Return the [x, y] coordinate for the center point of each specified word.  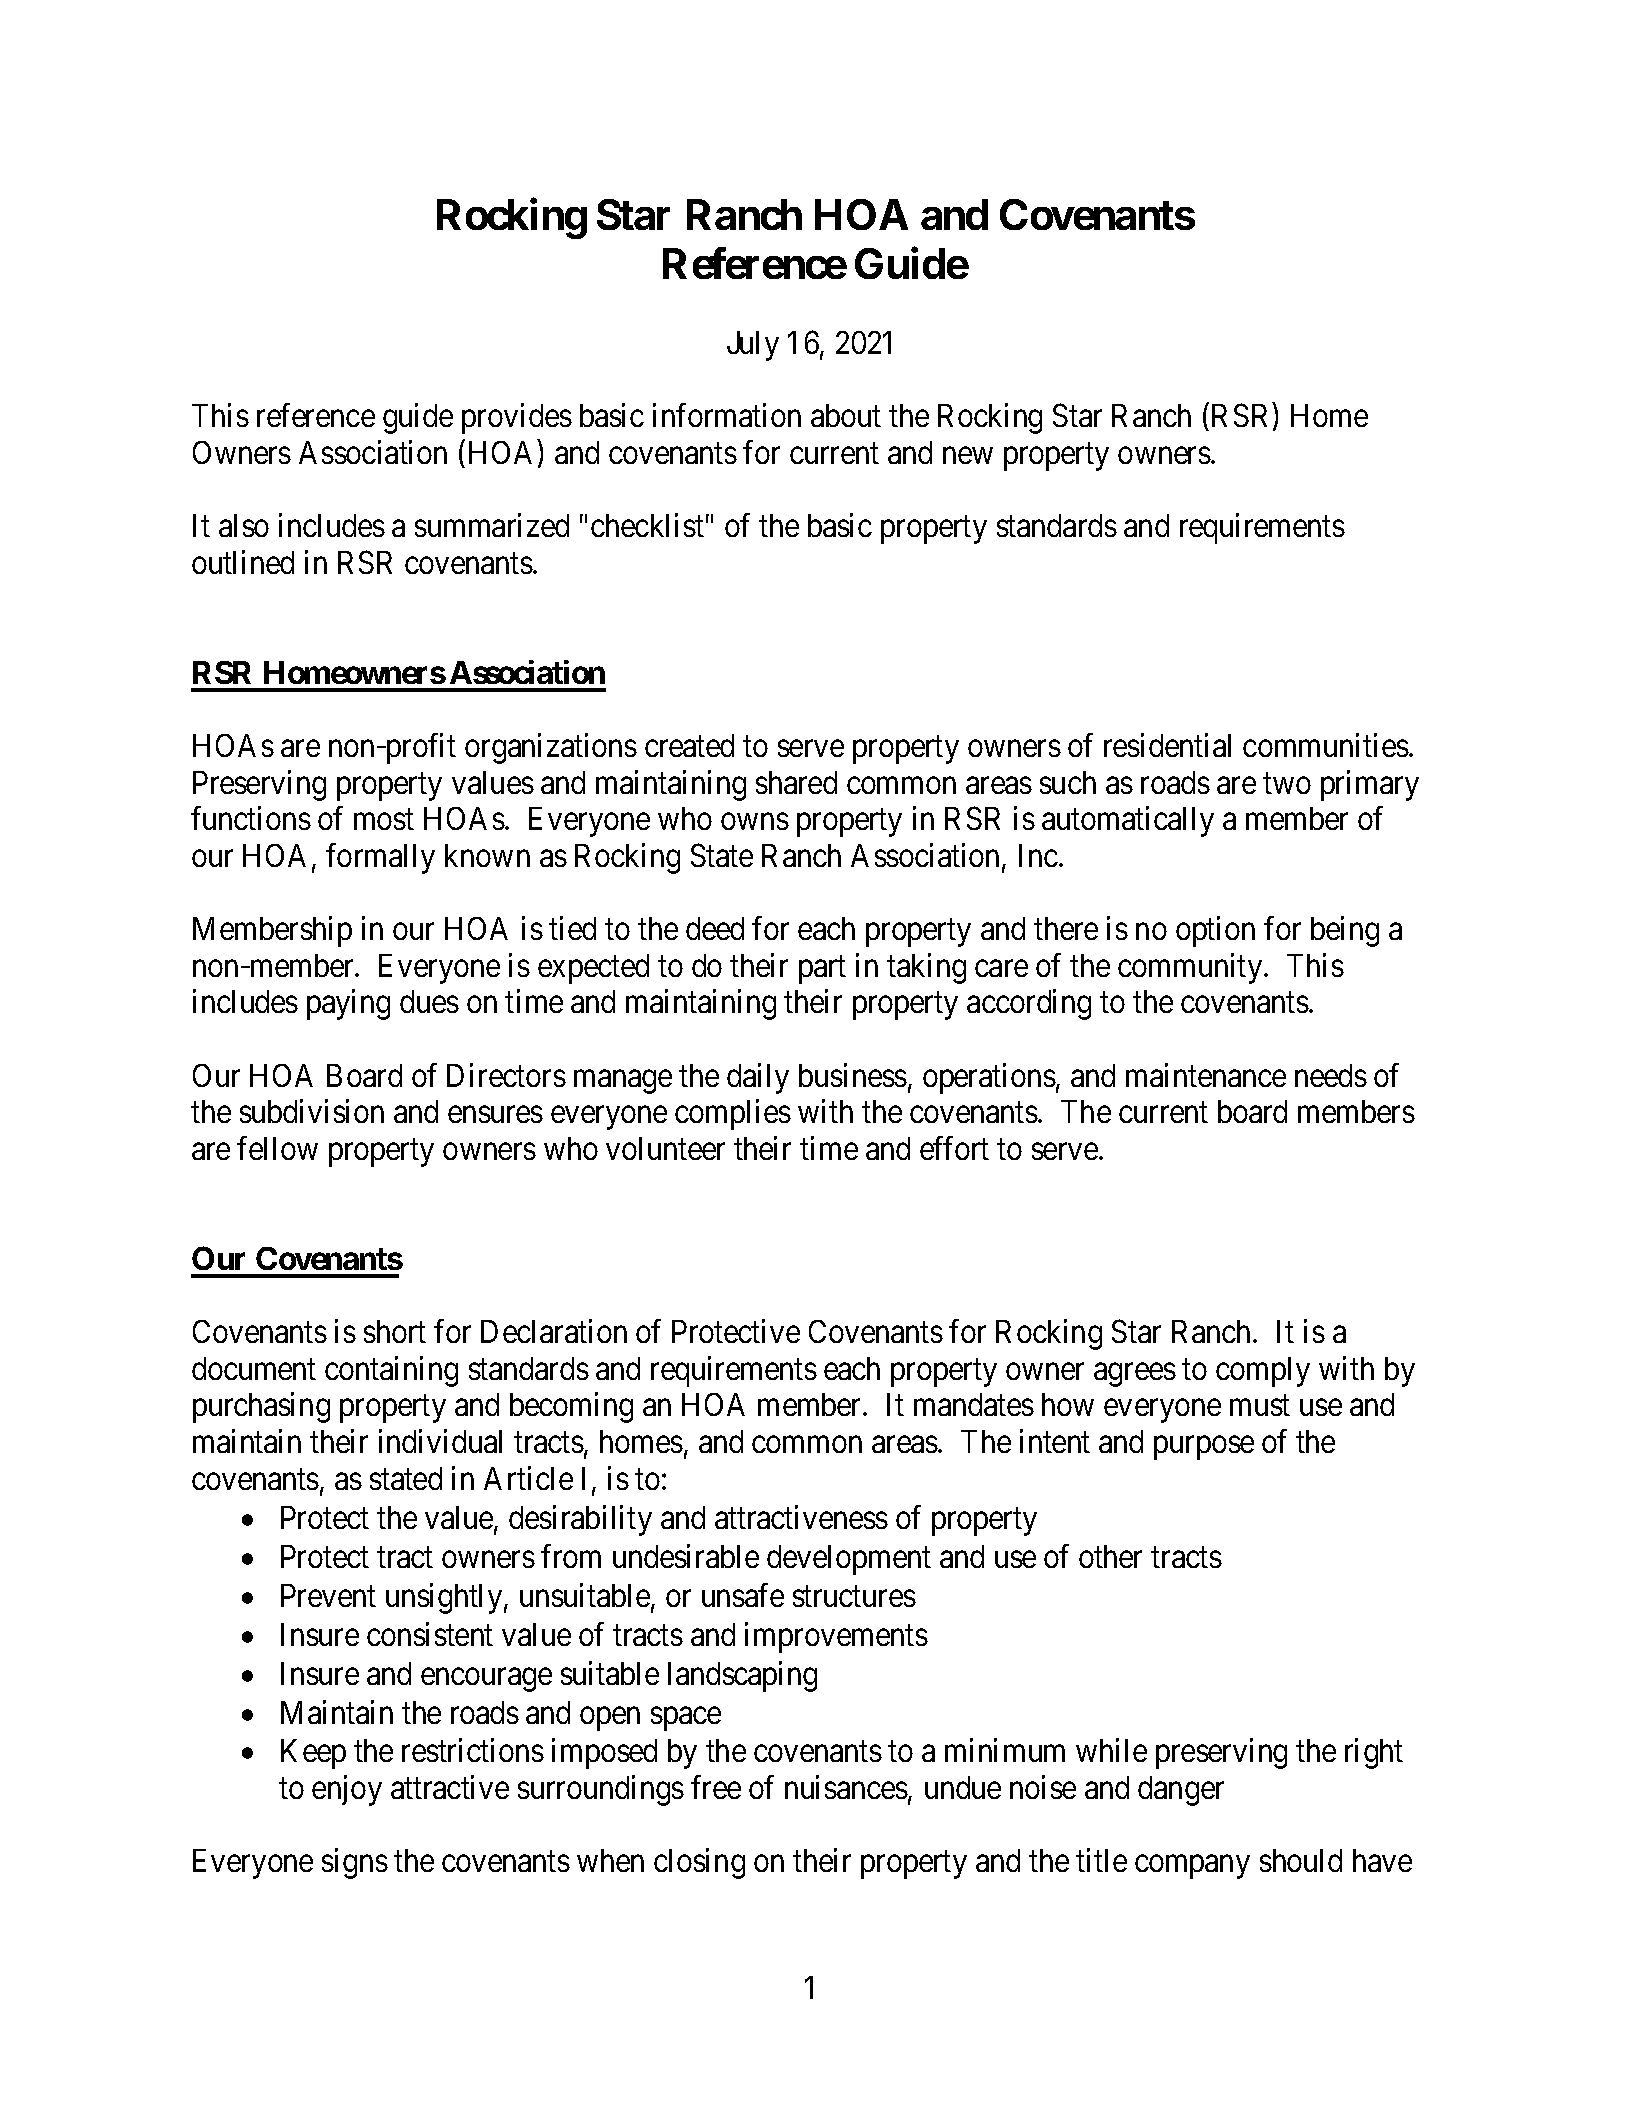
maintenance [1206, 1075]
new [968, 455]
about [846, 415]
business [853, 1075]
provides [517, 418]
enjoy [347, 1790]
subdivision [312, 1111]
